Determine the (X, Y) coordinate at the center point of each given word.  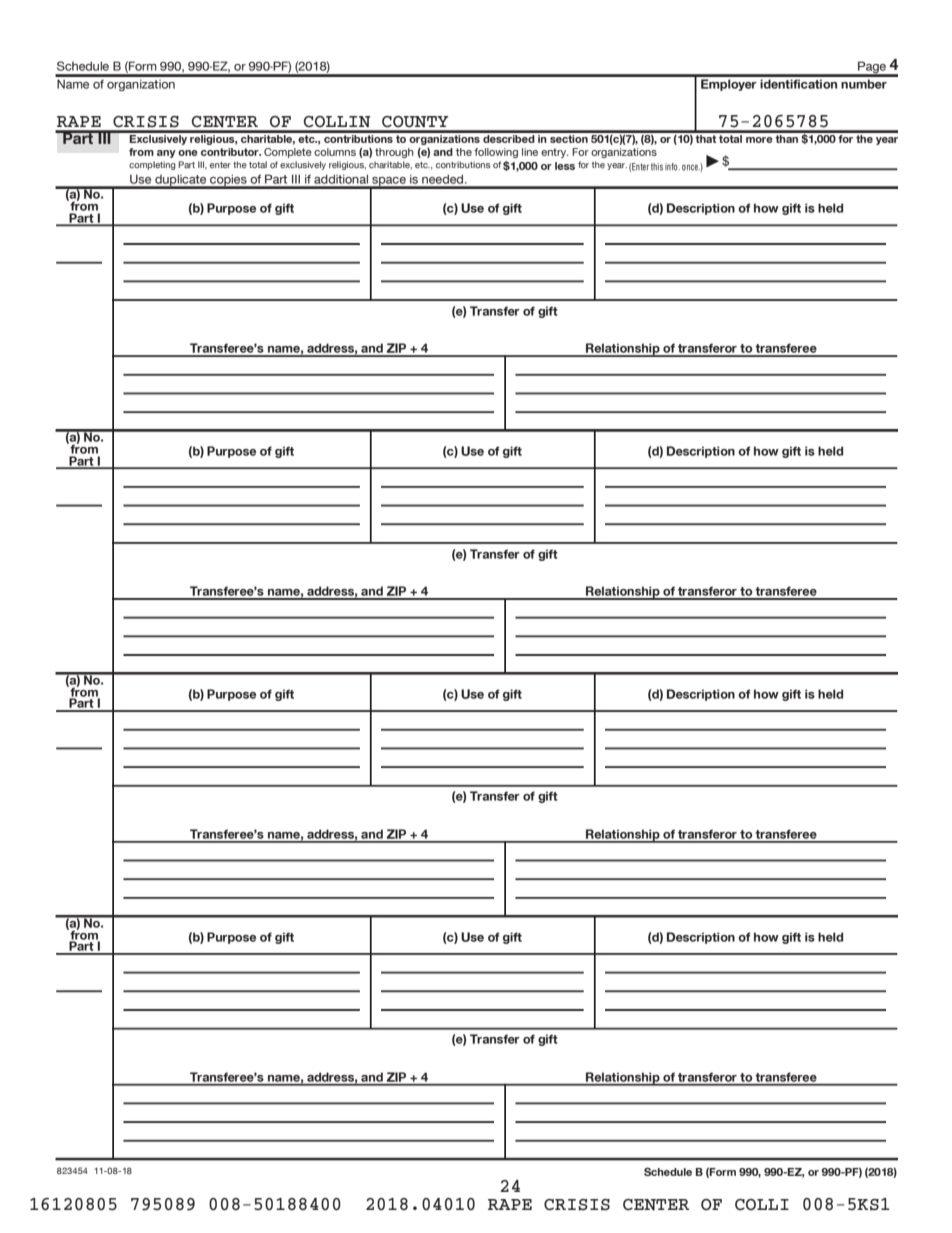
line (530, 152)
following (496, 153)
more (759, 140)
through (394, 153)
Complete (288, 153)
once (691, 167)
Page (872, 68)
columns (335, 152)
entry (554, 153)
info (672, 167)
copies (228, 181)
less (565, 166)
